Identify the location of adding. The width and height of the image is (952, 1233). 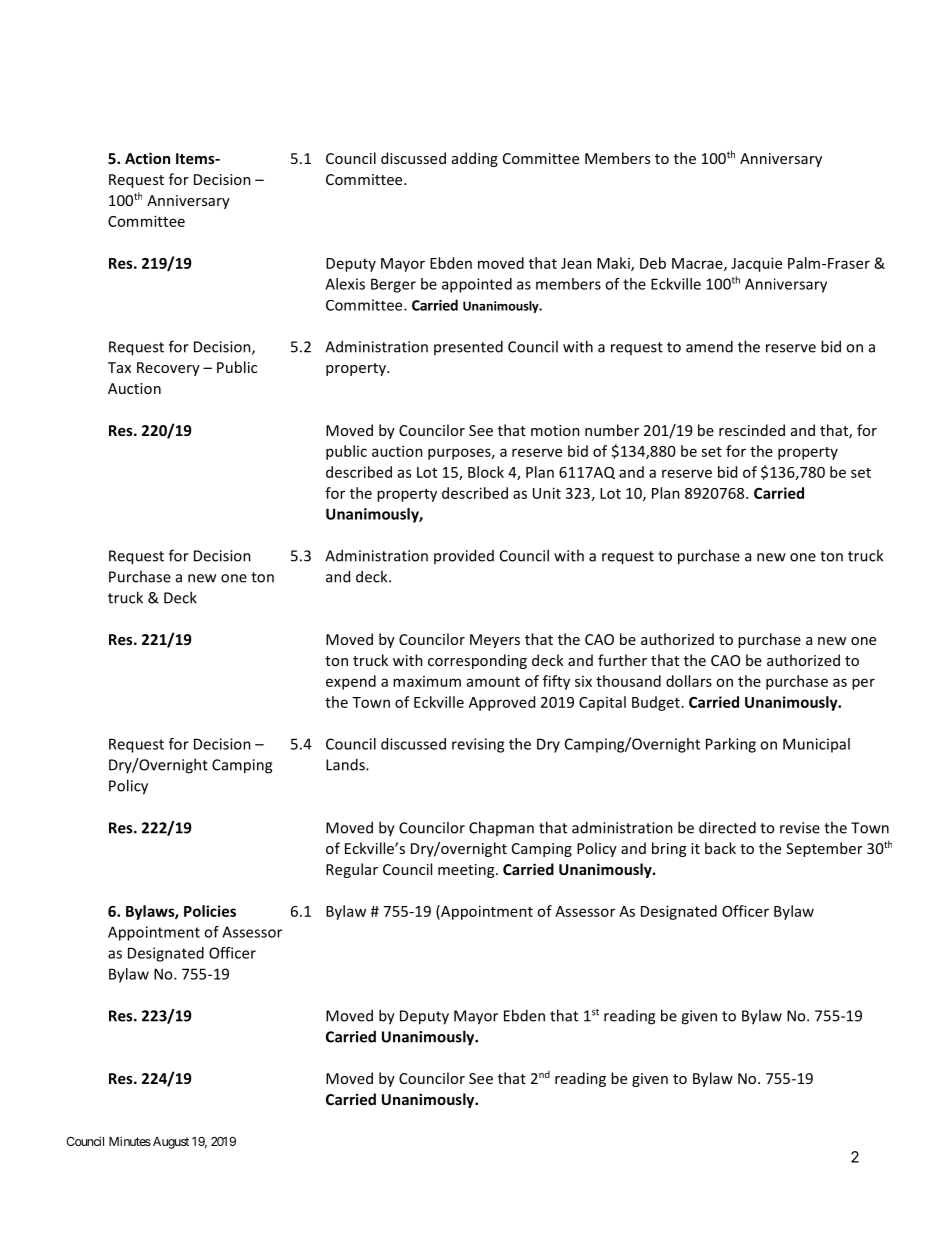
(475, 159).
